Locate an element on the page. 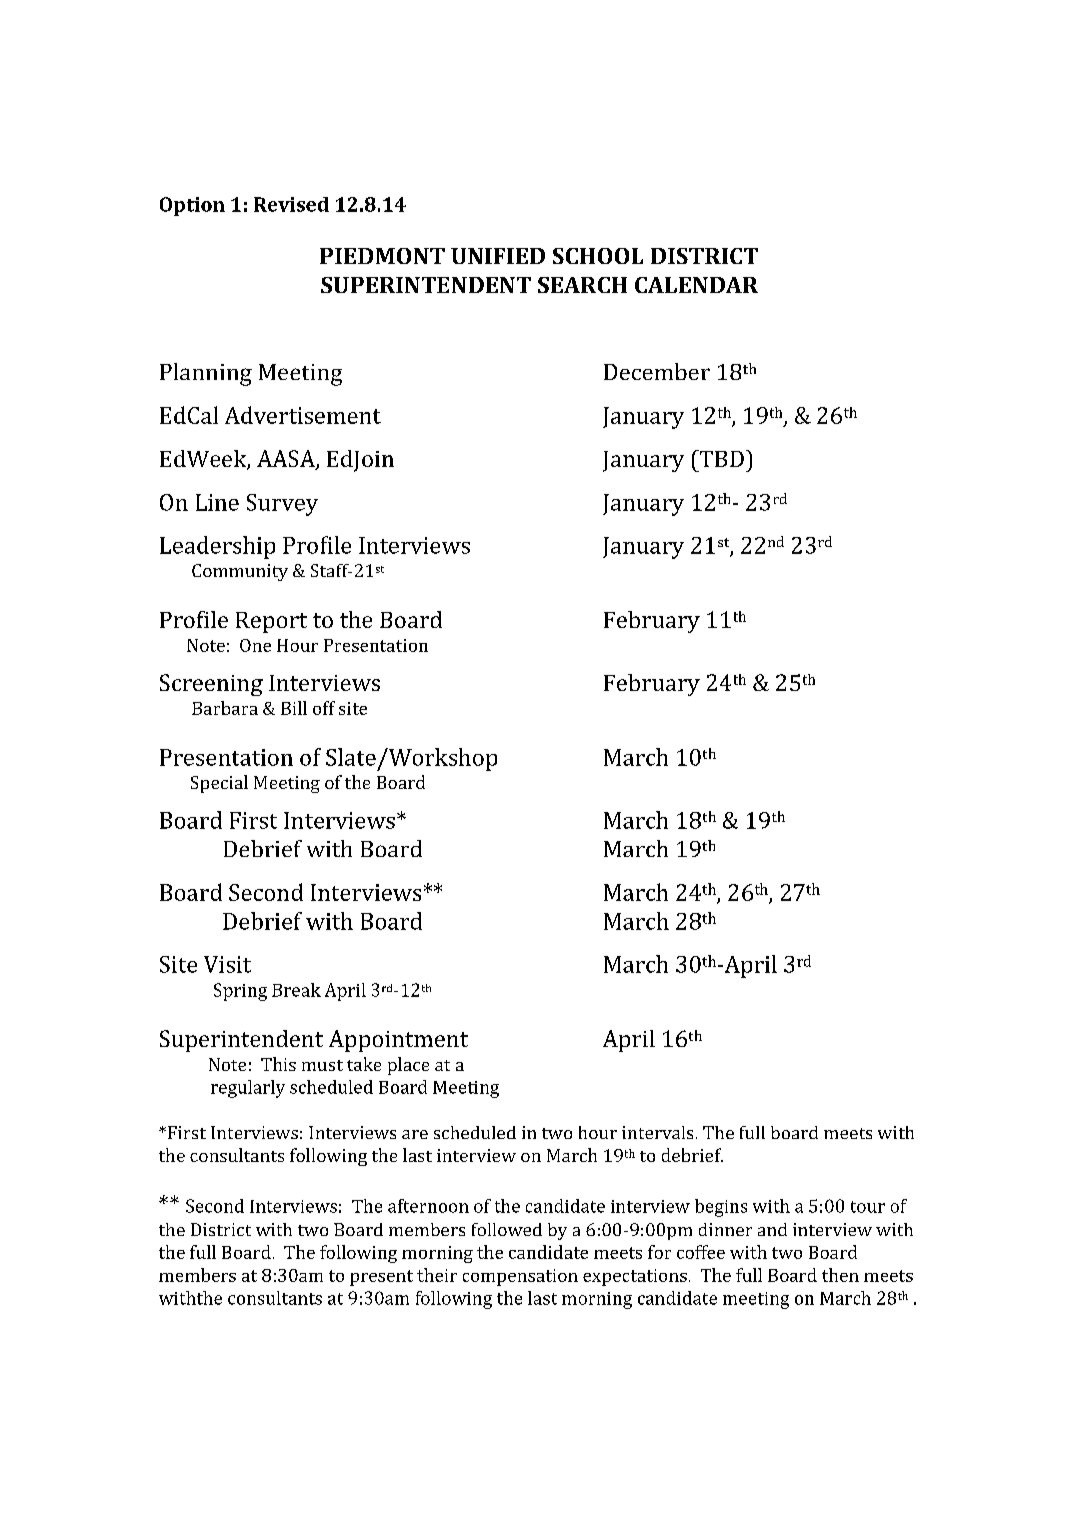  dinner is located at coordinates (725, 1229).
